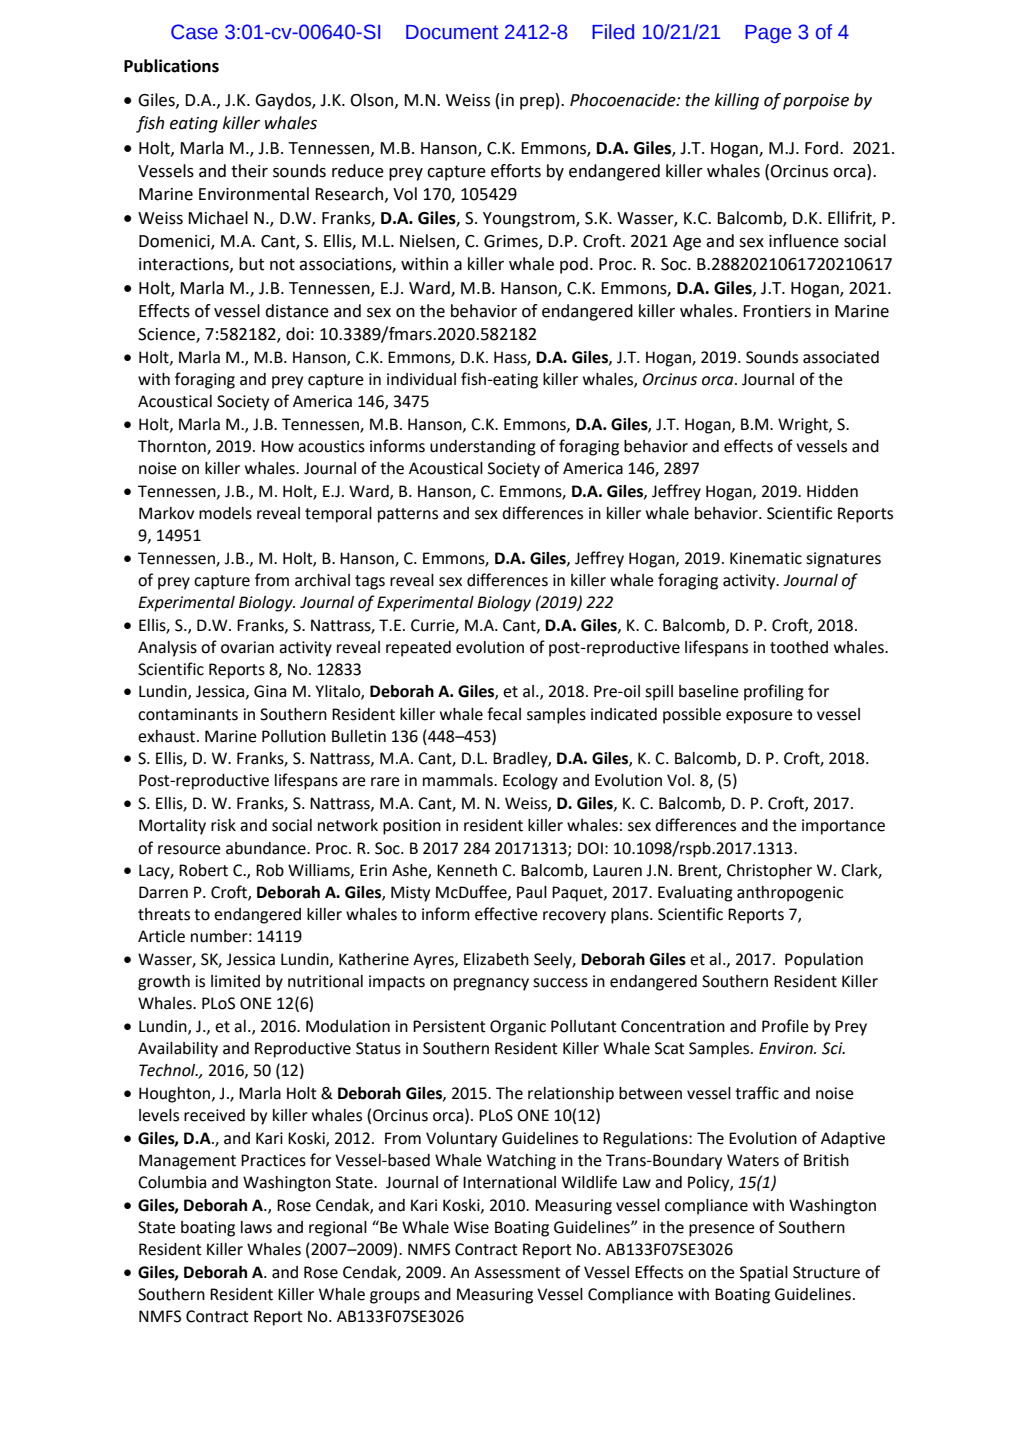 The width and height of the screenshot is (1020, 1444). I want to click on limited, so click(235, 981).
